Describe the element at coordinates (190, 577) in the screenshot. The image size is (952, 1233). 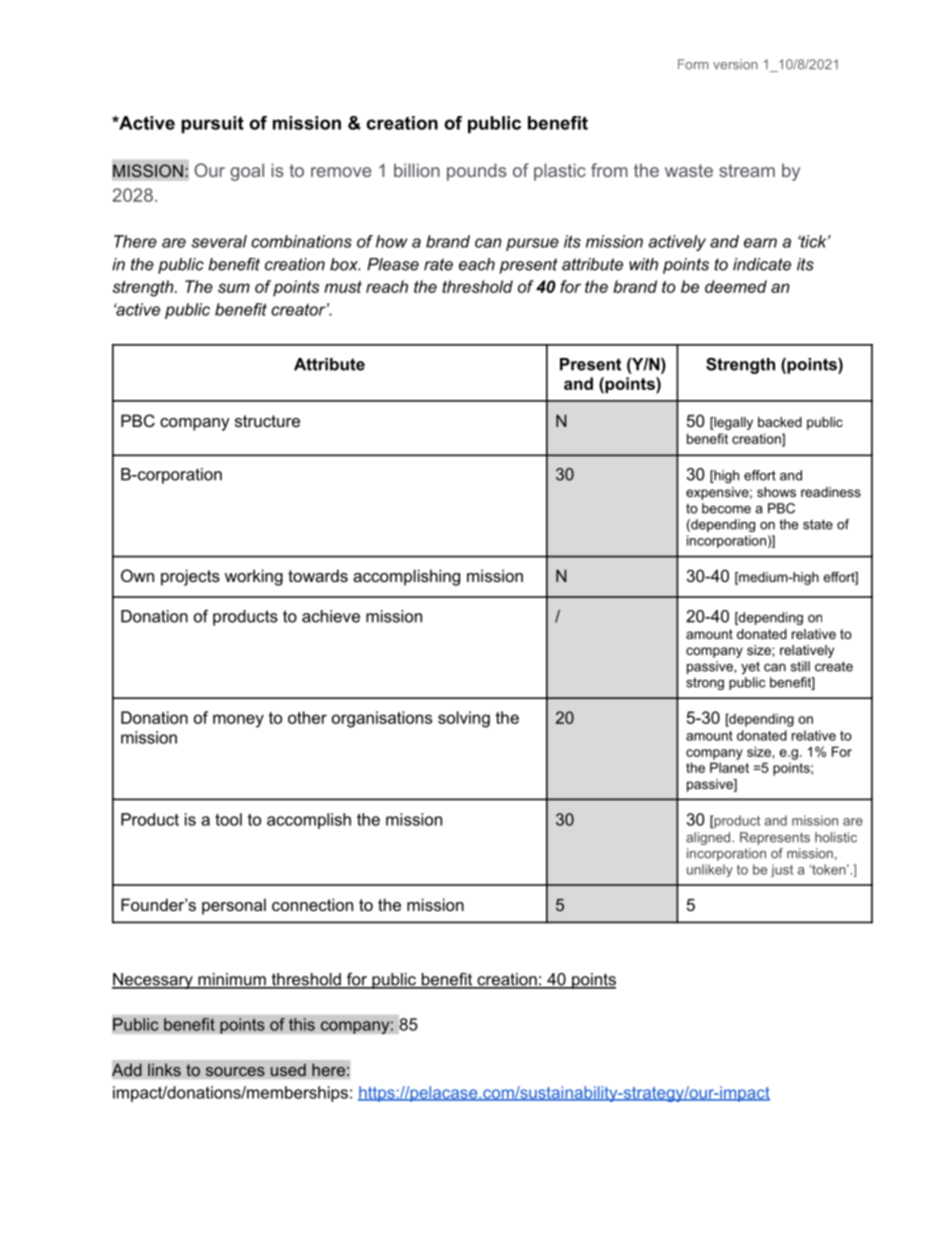
I see `projects` at that location.
